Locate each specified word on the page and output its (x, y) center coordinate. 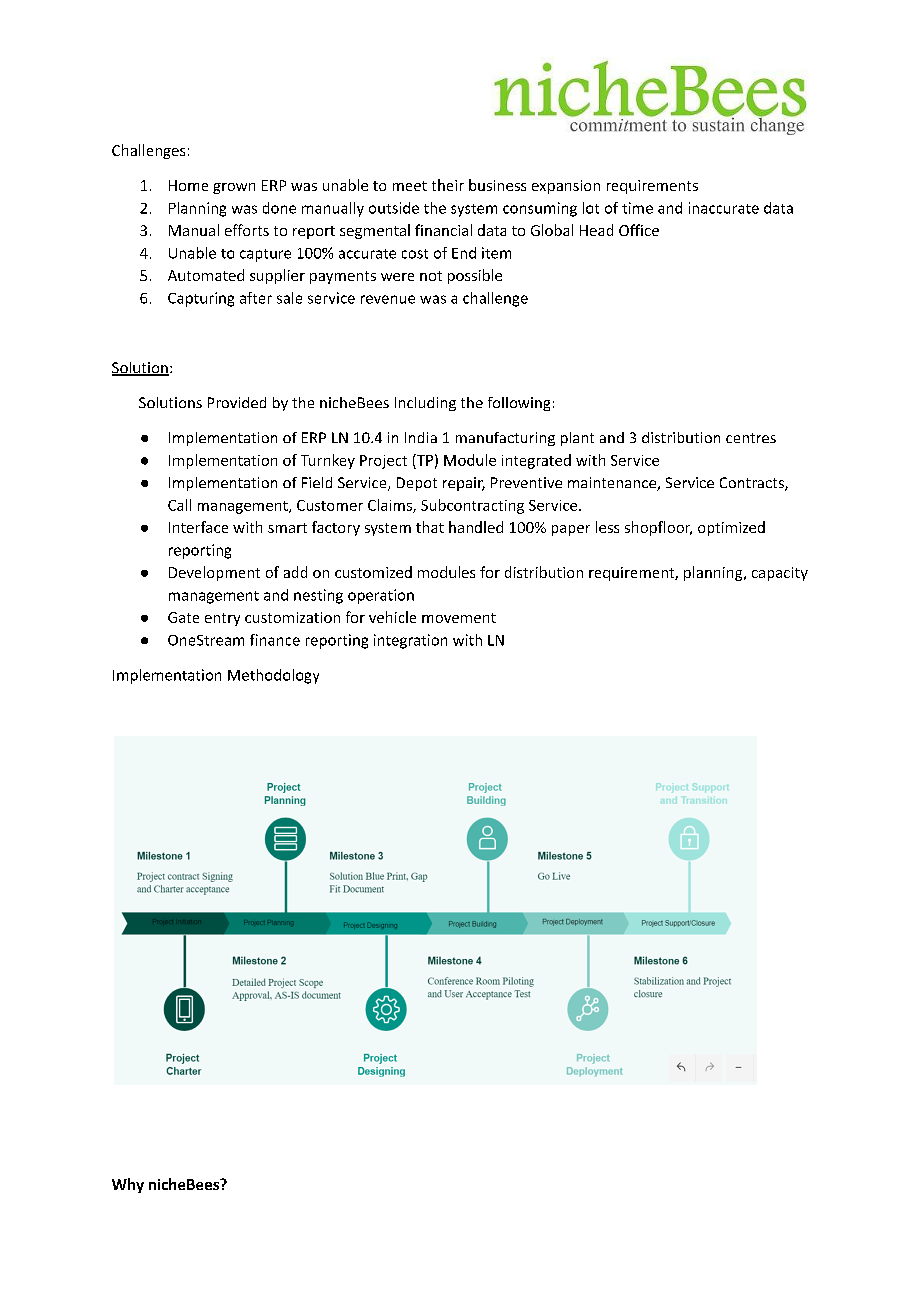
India (421, 437)
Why (128, 1185)
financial (443, 230)
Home (188, 185)
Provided (237, 402)
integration (410, 641)
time (637, 208)
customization (292, 617)
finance (275, 640)
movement (459, 618)
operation (381, 596)
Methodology (273, 676)
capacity (780, 574)
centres (751, 438)
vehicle (392, 617)
